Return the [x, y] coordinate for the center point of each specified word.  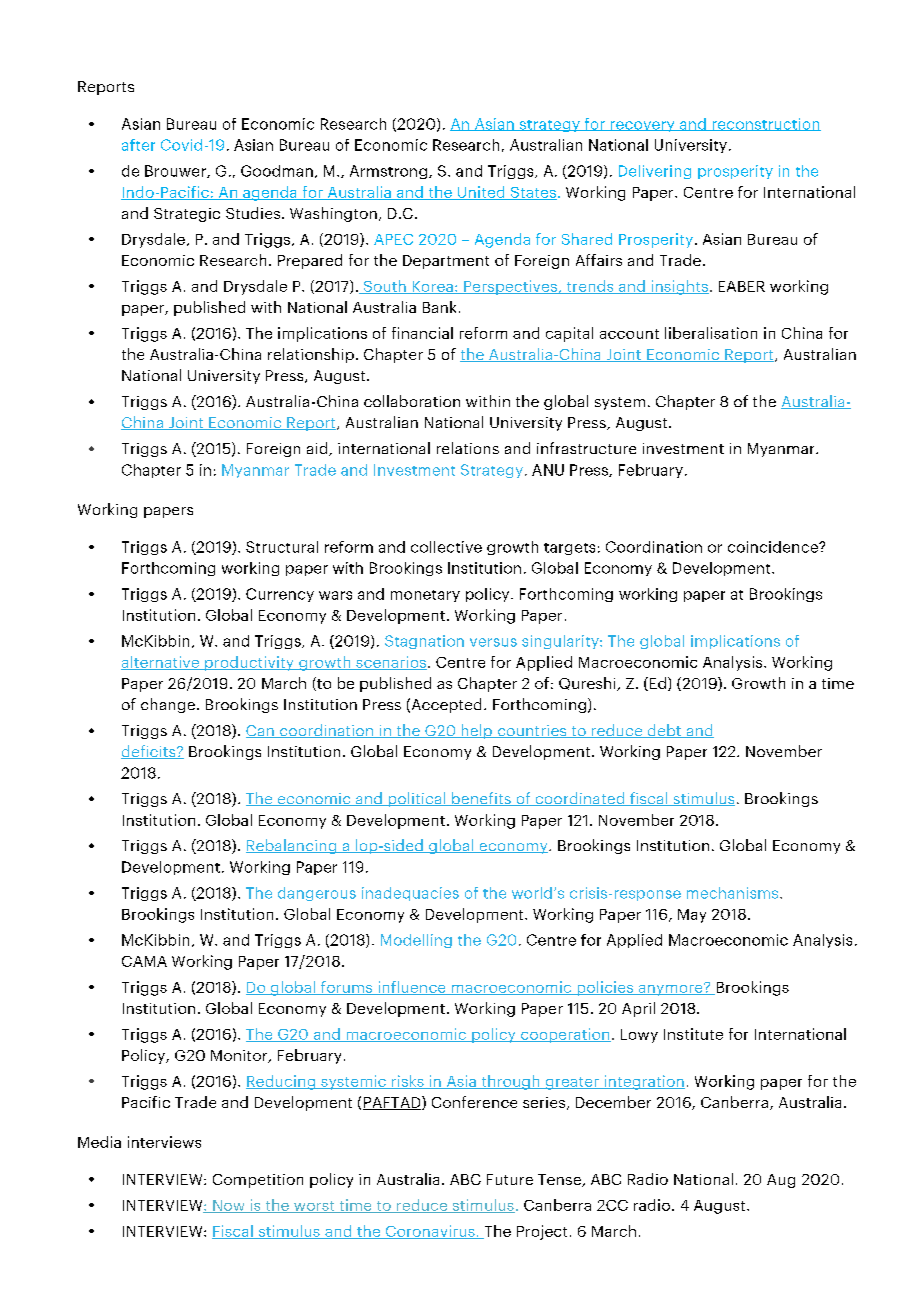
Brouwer [176, 171]
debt [664, 731]
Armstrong [390, 172]
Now [229, 1206]
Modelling [416, 941]
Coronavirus [430, 1232]
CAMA [144, 961]
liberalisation [711, 333]
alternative [161, 663]
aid [318, 449]
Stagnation [424, 642]
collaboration [412, 401]
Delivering [655, 172]
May [692, 916]
